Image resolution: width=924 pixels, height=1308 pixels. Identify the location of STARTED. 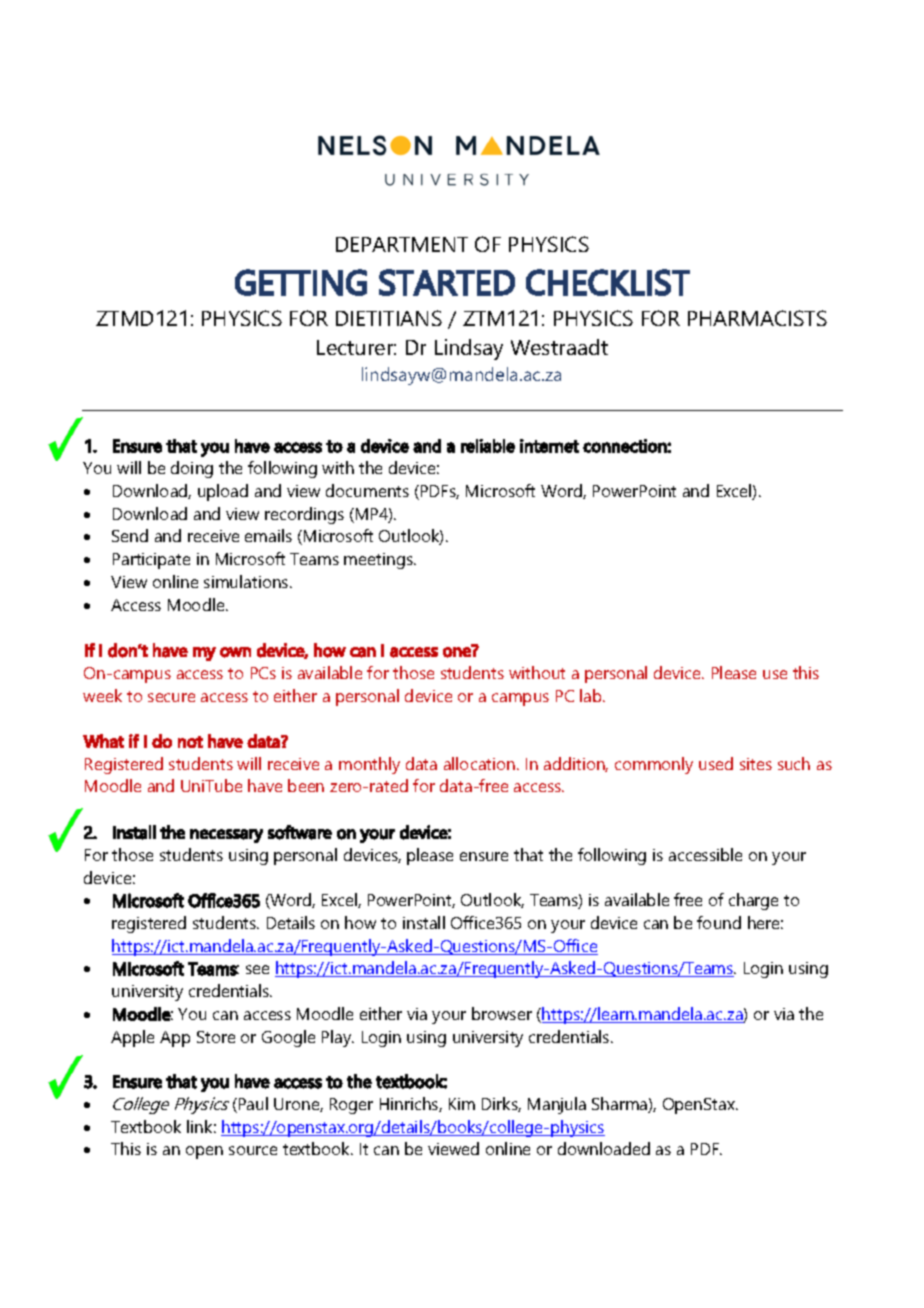
(447, 282).
